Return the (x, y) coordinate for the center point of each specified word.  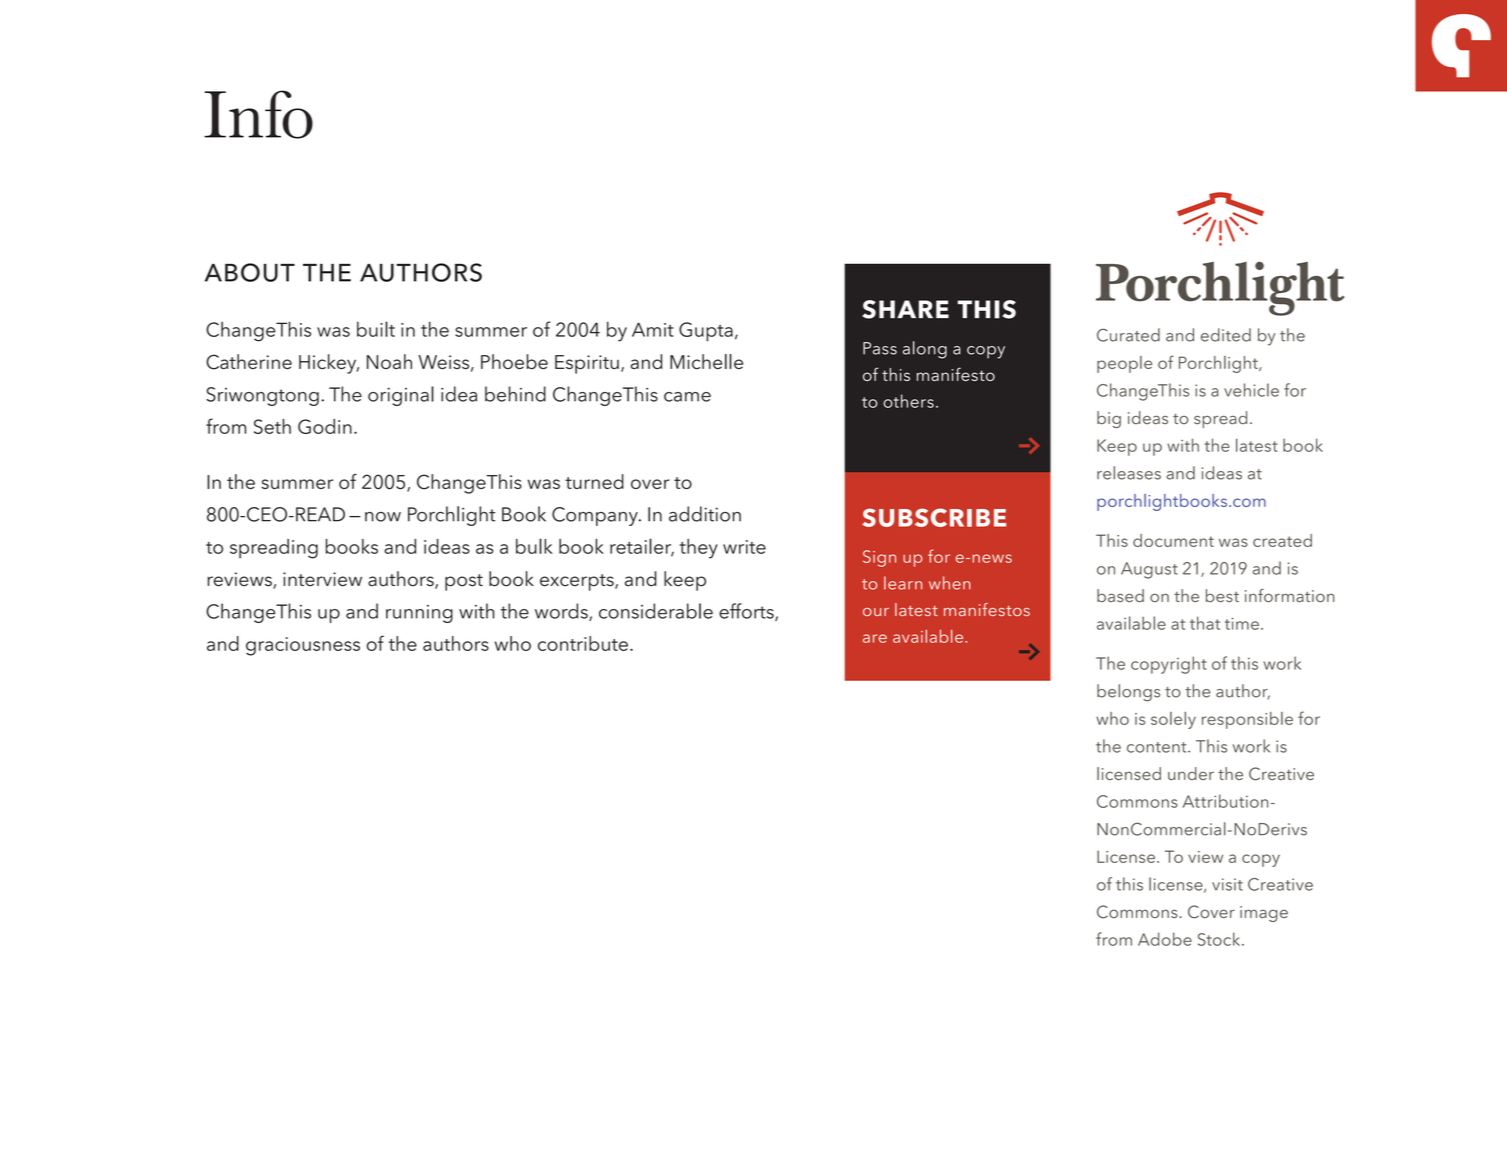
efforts (747, 612)
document (1173, 540)
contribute (583, 643)
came (687, 397)
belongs (1128, 693)
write (744, 547)
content (1158, 747)
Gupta (706, 332)
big (1109, 419)
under (1191, 773)
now (383, 517)
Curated (1128, 335)
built (376, 329)
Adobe (1165, 939)
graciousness (303, 646)
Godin (325, 426)
